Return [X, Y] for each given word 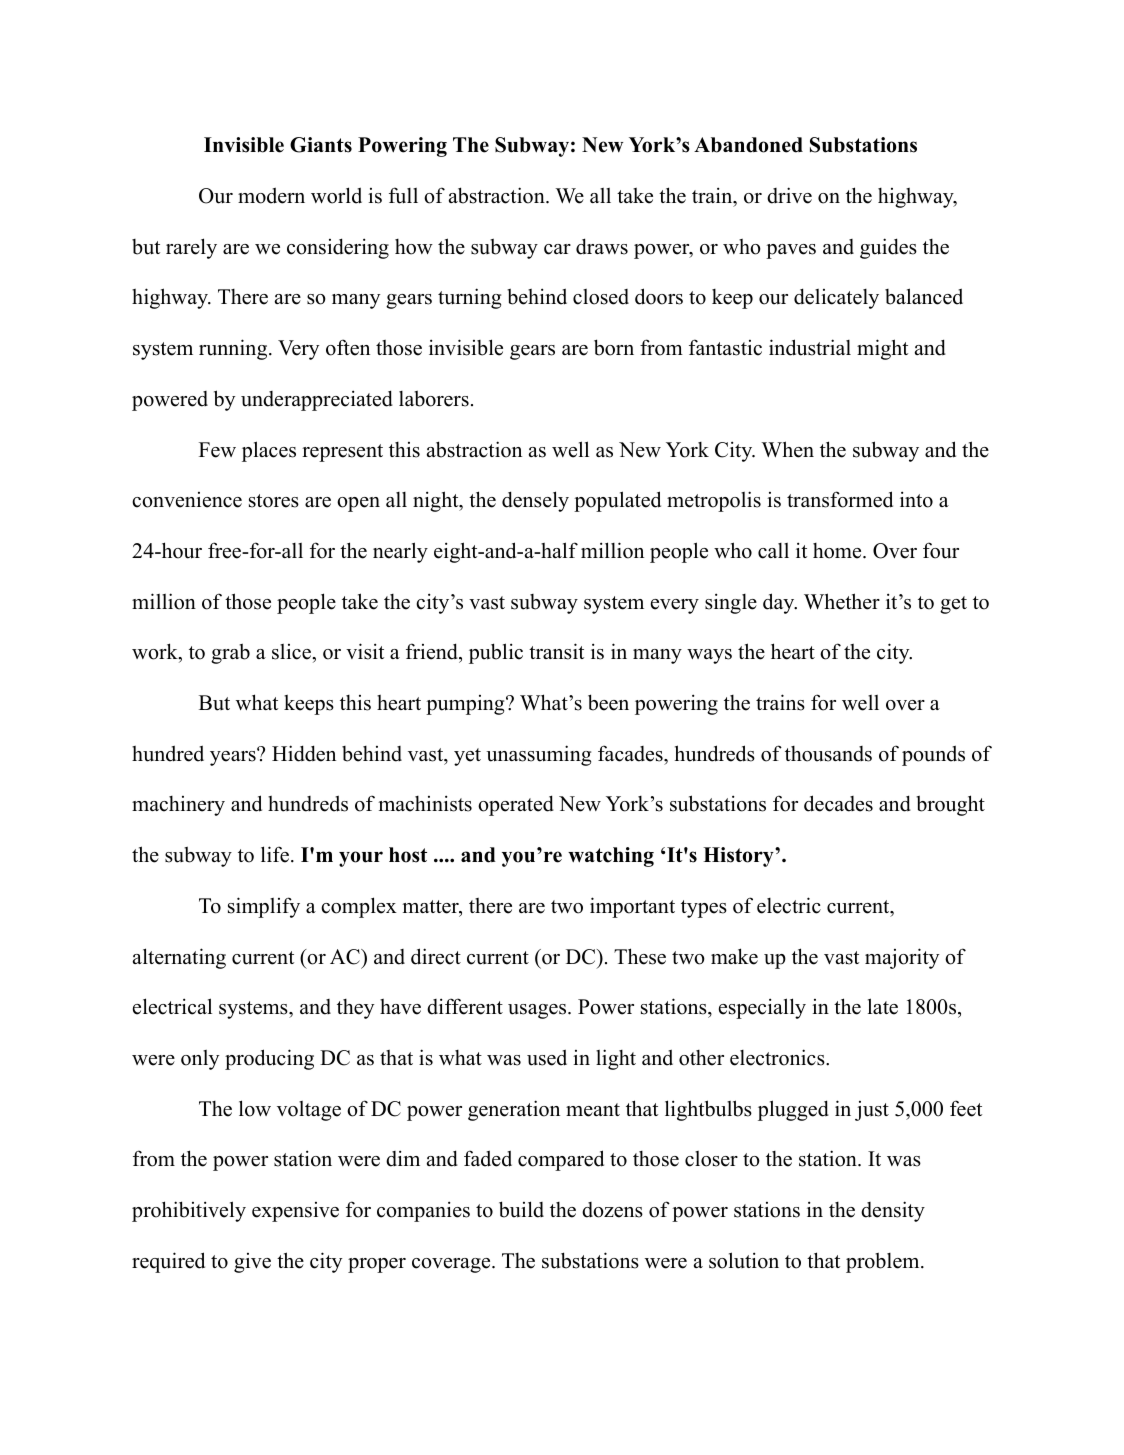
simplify [264, 907]
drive [789, 195]
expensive [295, 1212]
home [837, 551]
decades [838, 803]
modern [271, 195]
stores [274, 501]
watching [611, 857]
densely [535, 501]
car [557, 249]
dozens [612, 1210]
